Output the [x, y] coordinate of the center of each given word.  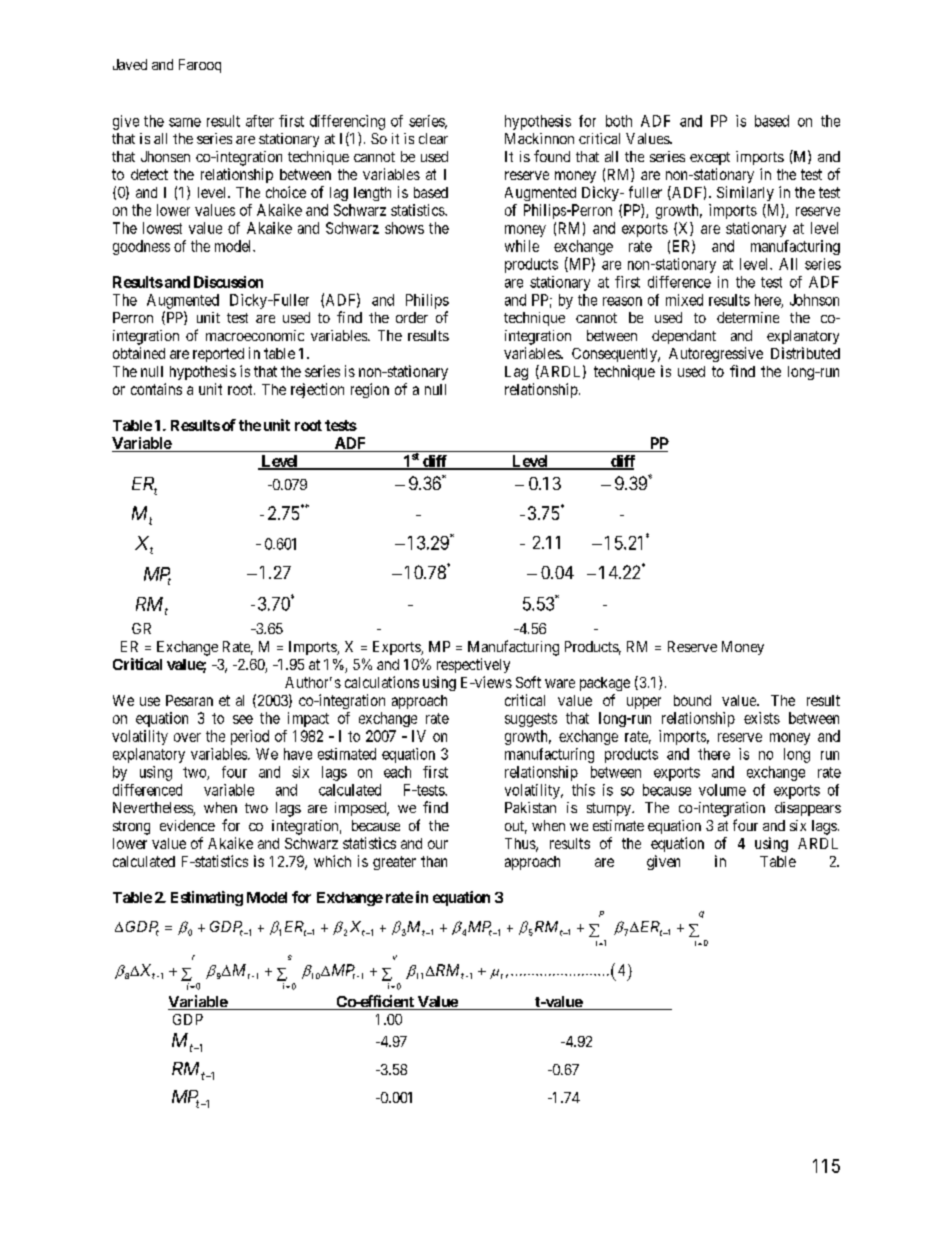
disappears [808, 809]
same [185, 122]
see [243, 719]
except [710, 158]
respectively [473, 665]
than [434, 861]
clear [433, 138]
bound [692, 700]
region [370, 390]
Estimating [207, 898]
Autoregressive [716, 354]
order [412, 317]
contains [156, 389]
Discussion [228, 282]
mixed [684, 300]
